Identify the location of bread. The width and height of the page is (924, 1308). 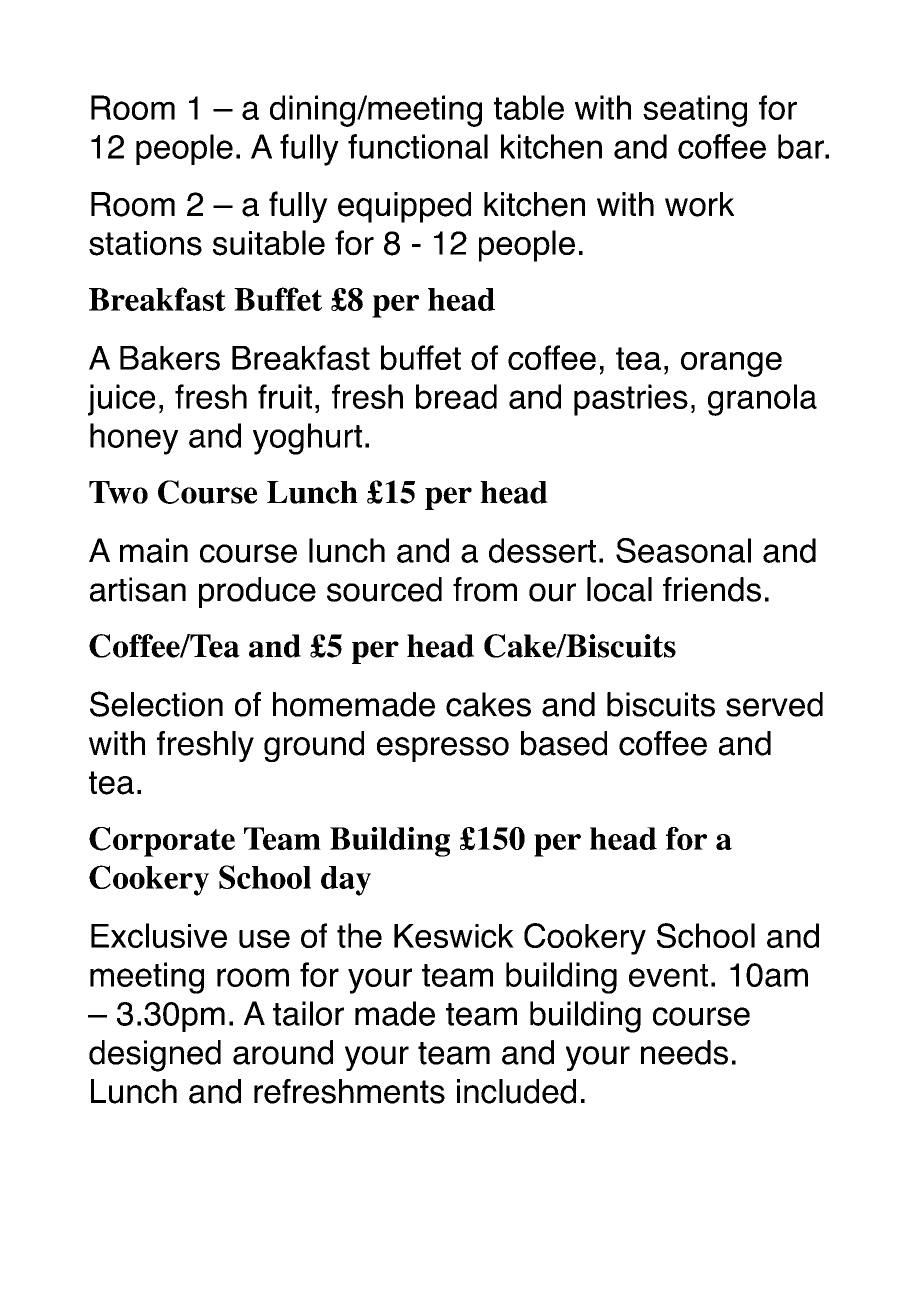
(456, 396).
